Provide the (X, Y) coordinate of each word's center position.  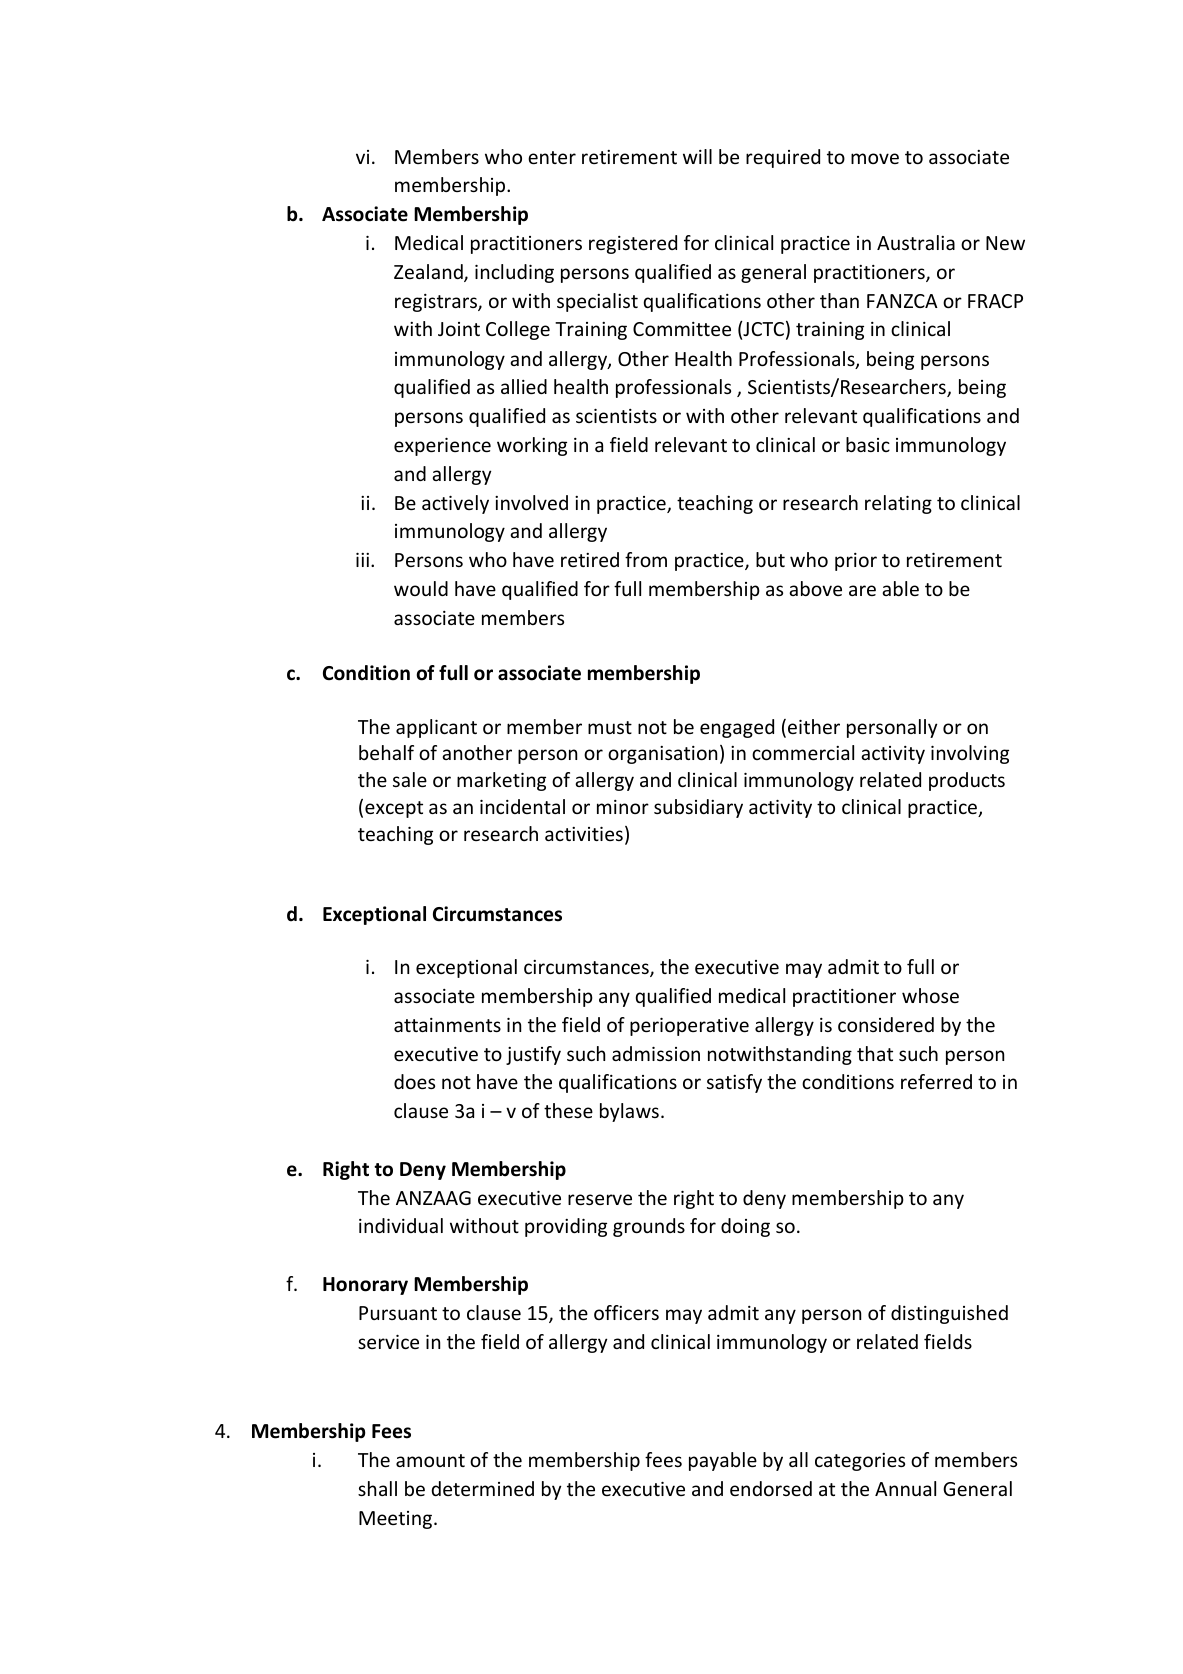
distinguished (949, 1314)
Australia (916, 242)
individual (401, 1225)
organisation (662, 755)
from (646, 559)
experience (442, 447)
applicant (436, 728)
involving (970, 754)
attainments (447, 1025)
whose (930, 995)
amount (430, 1460)
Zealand (429, 273)
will (697, 156)
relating (898, 504)
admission (656, 1053)
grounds (649, 1227)
